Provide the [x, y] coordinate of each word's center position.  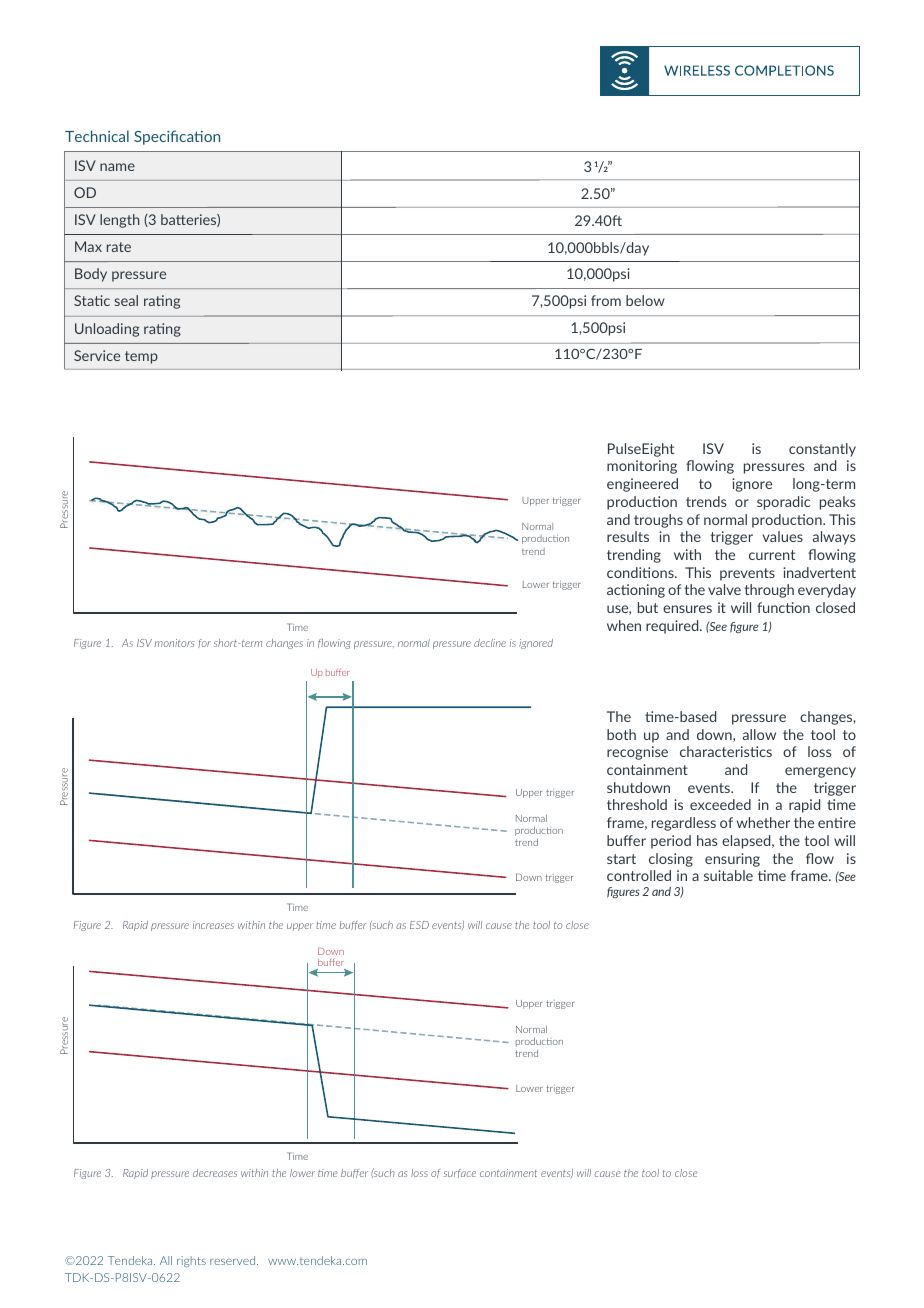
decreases [215, 1173]
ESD [419, 925]
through [769, 591]
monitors [174, 643]
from [606, 300]
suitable [728, 875]
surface [460, 1173]
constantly [822, 450]
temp [141, 357]
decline [490, 643]
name [117, 167]
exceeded [720, 804]
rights [191, 1262]
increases [213, 925]
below [645, 300]
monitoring [642, 467]
